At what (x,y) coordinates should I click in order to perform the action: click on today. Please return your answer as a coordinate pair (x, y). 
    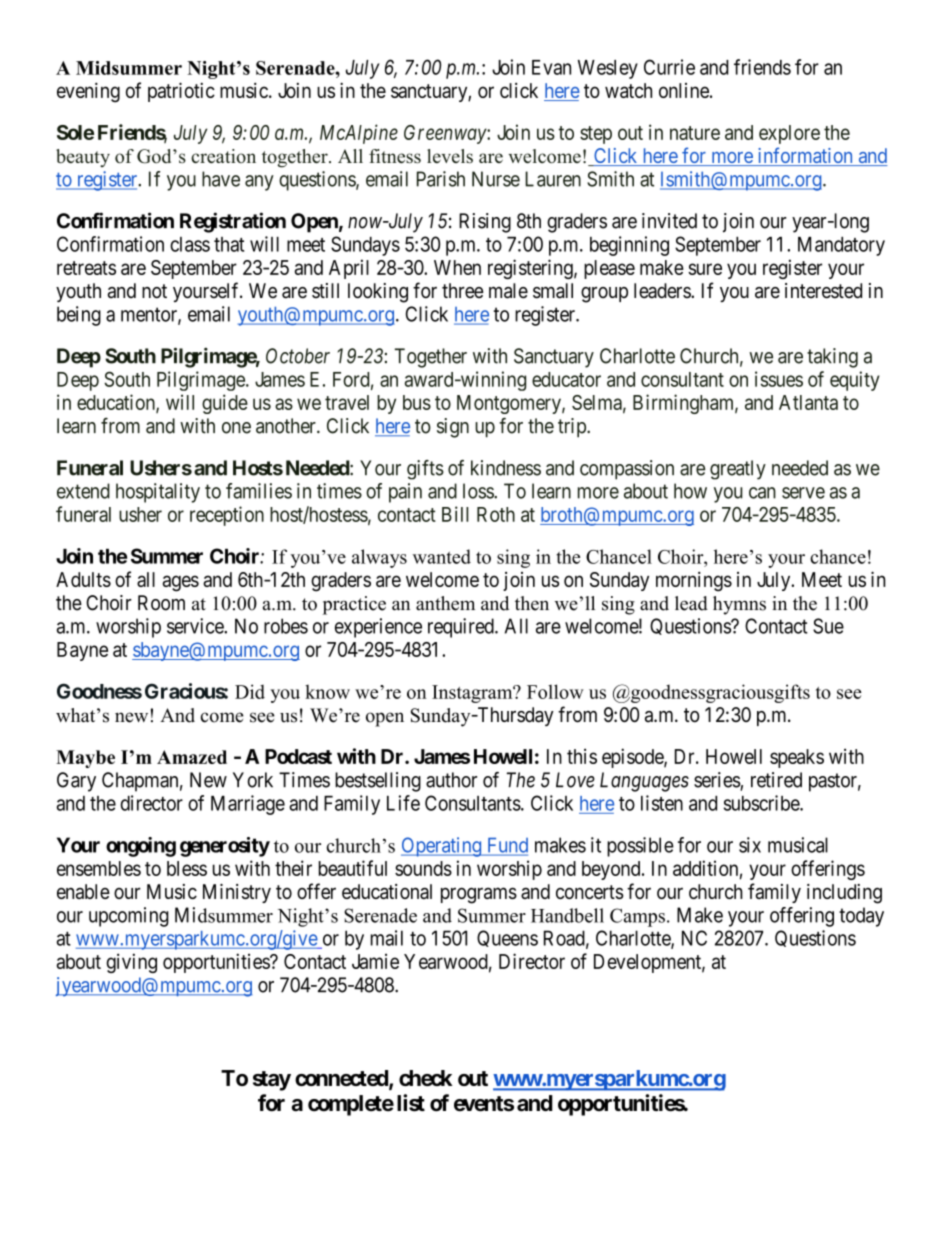
    Looking at the image, I should click on (861, 917).
